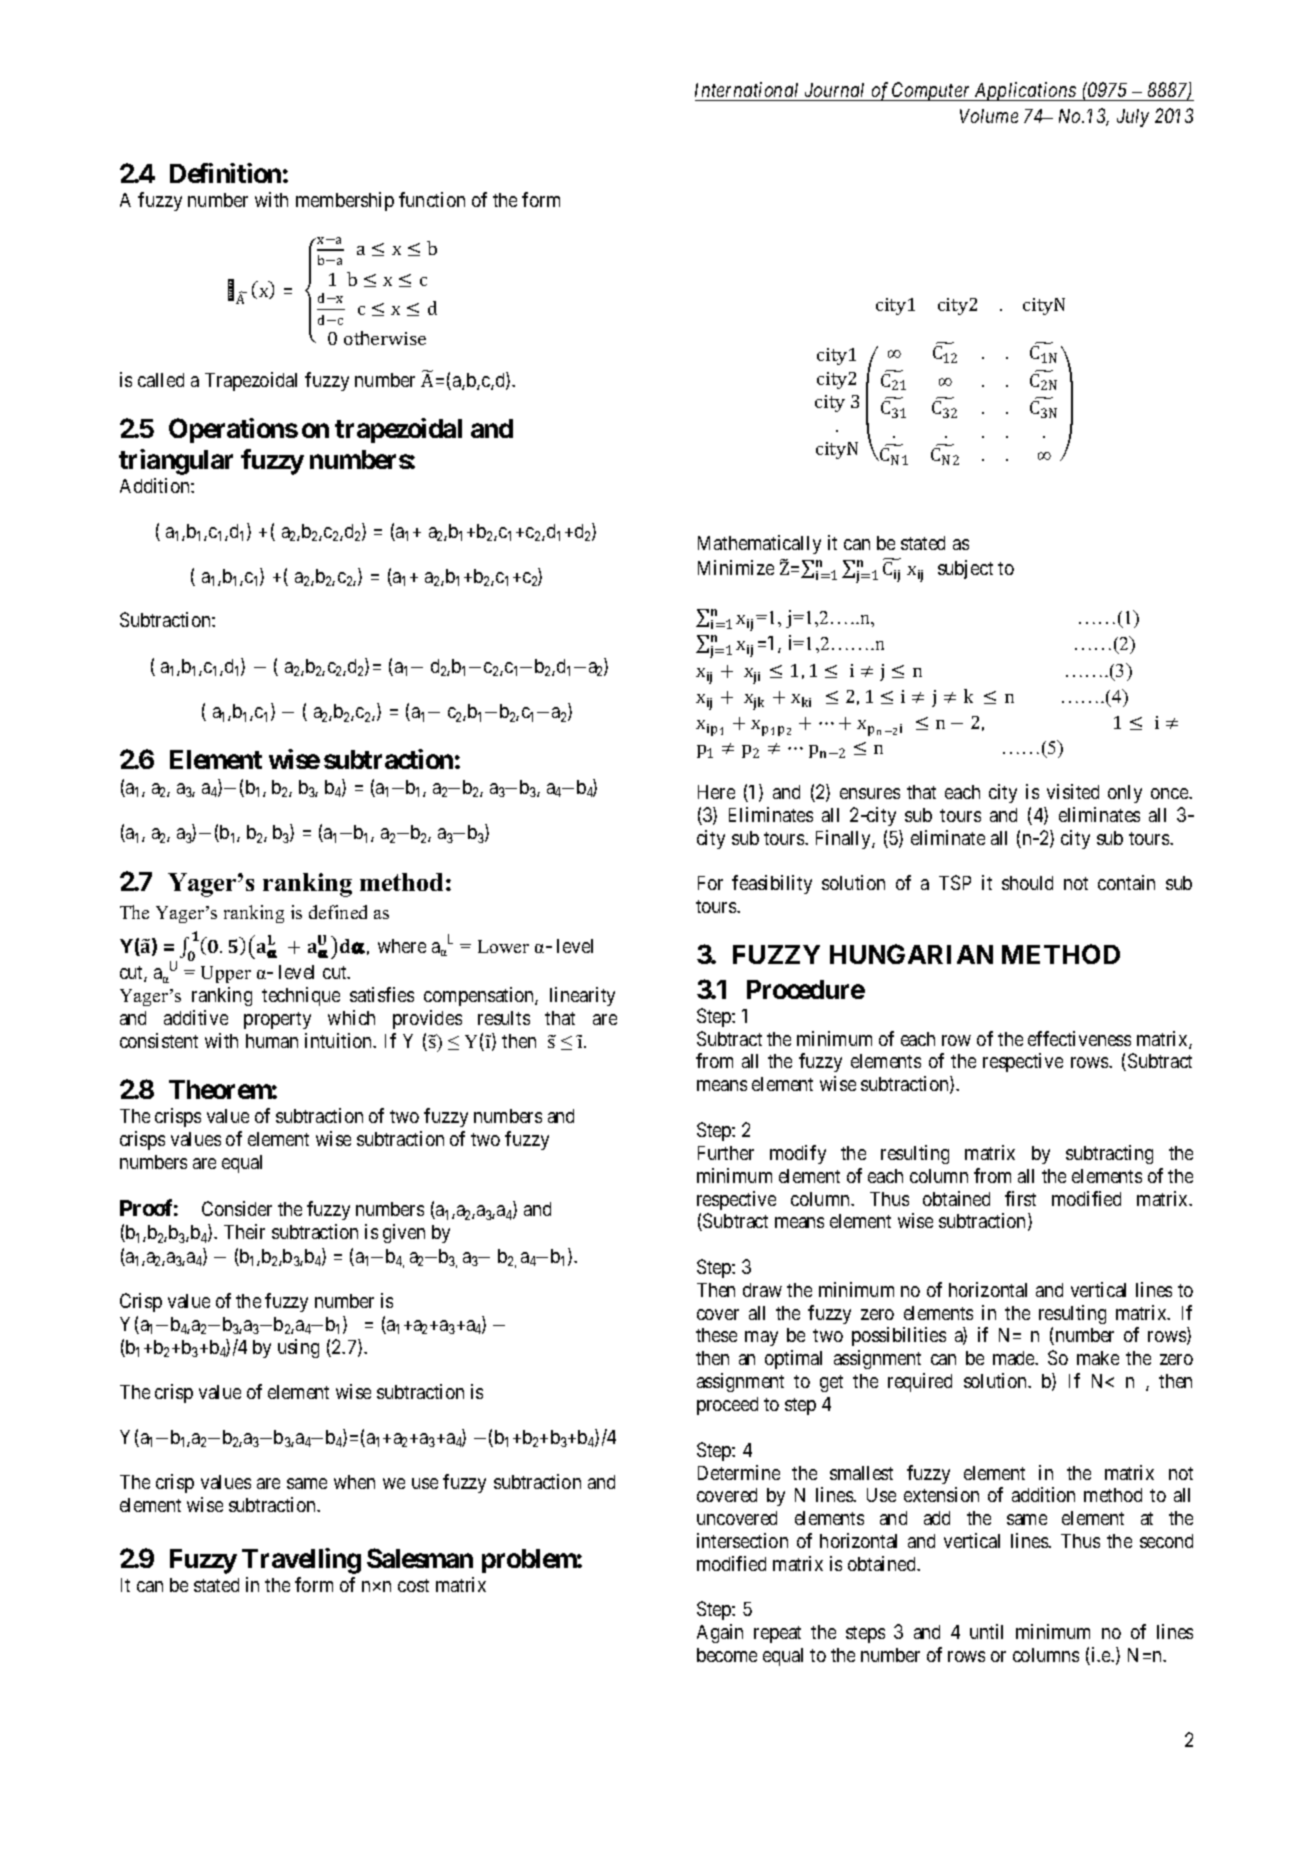 This document has width=1313, height=1857. What do you see at coordinates (720, 1633) in the document?
I see `Again` at bounding box center [720, 1633].
